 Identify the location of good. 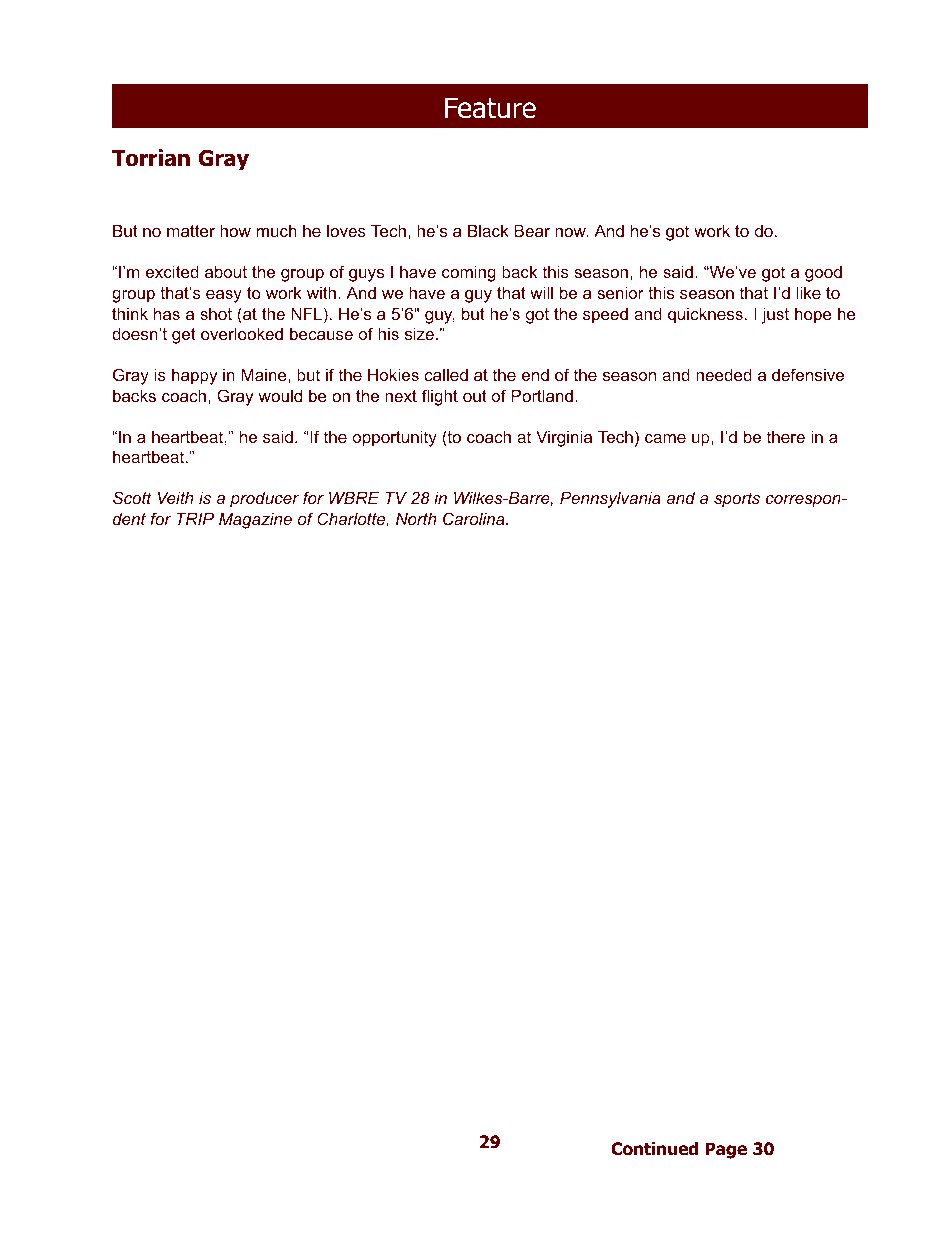
(823, 273).
